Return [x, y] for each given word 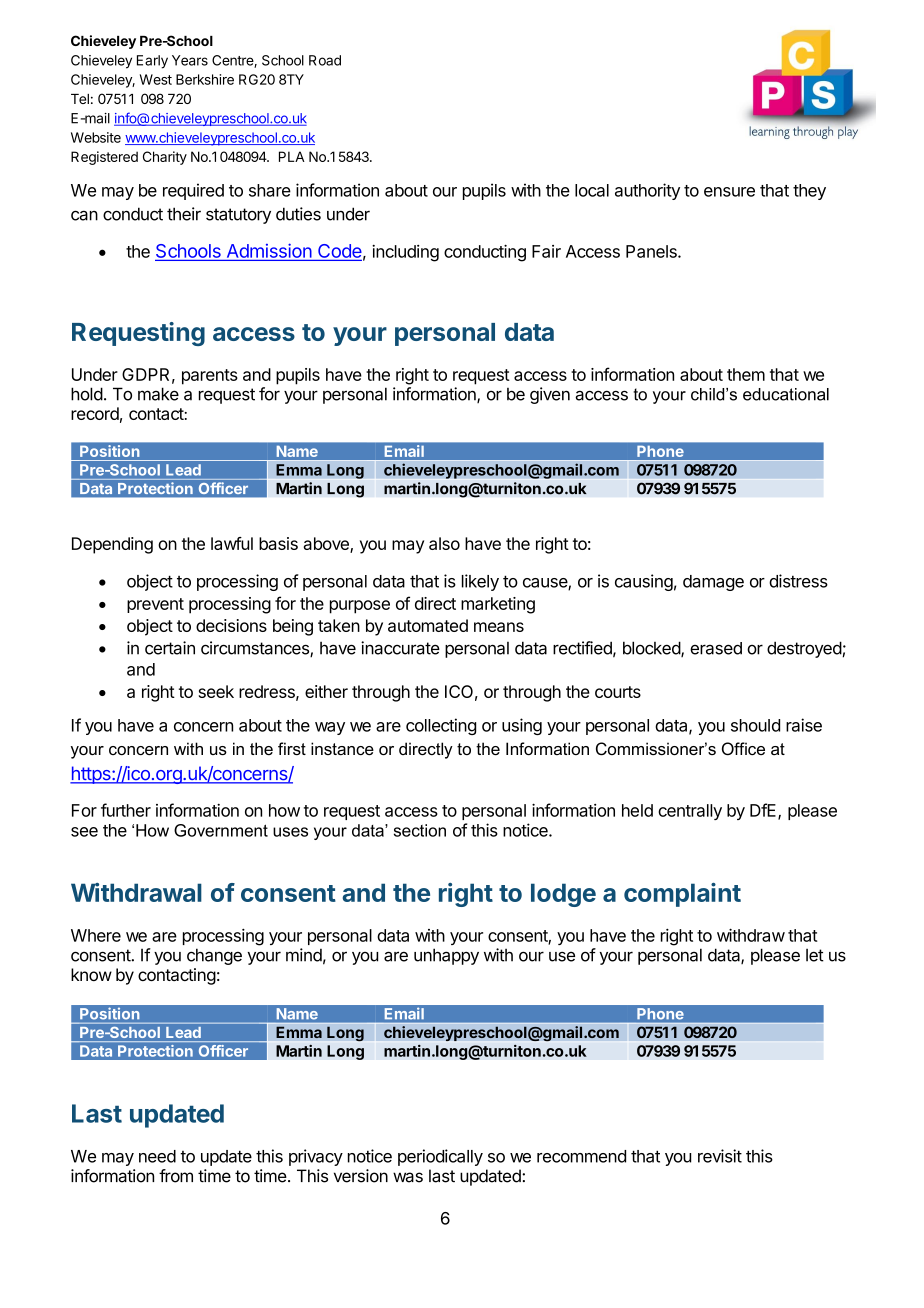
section [420, 830]
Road [325, 60]
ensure [729, 192]
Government [221, 830]
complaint [682, 895]
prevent [155, 605]
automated [428, 625]
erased [716, 648]
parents [210, 377]
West [156, 79]
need [157, 1156]
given [550, 395]
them [746, 374]
